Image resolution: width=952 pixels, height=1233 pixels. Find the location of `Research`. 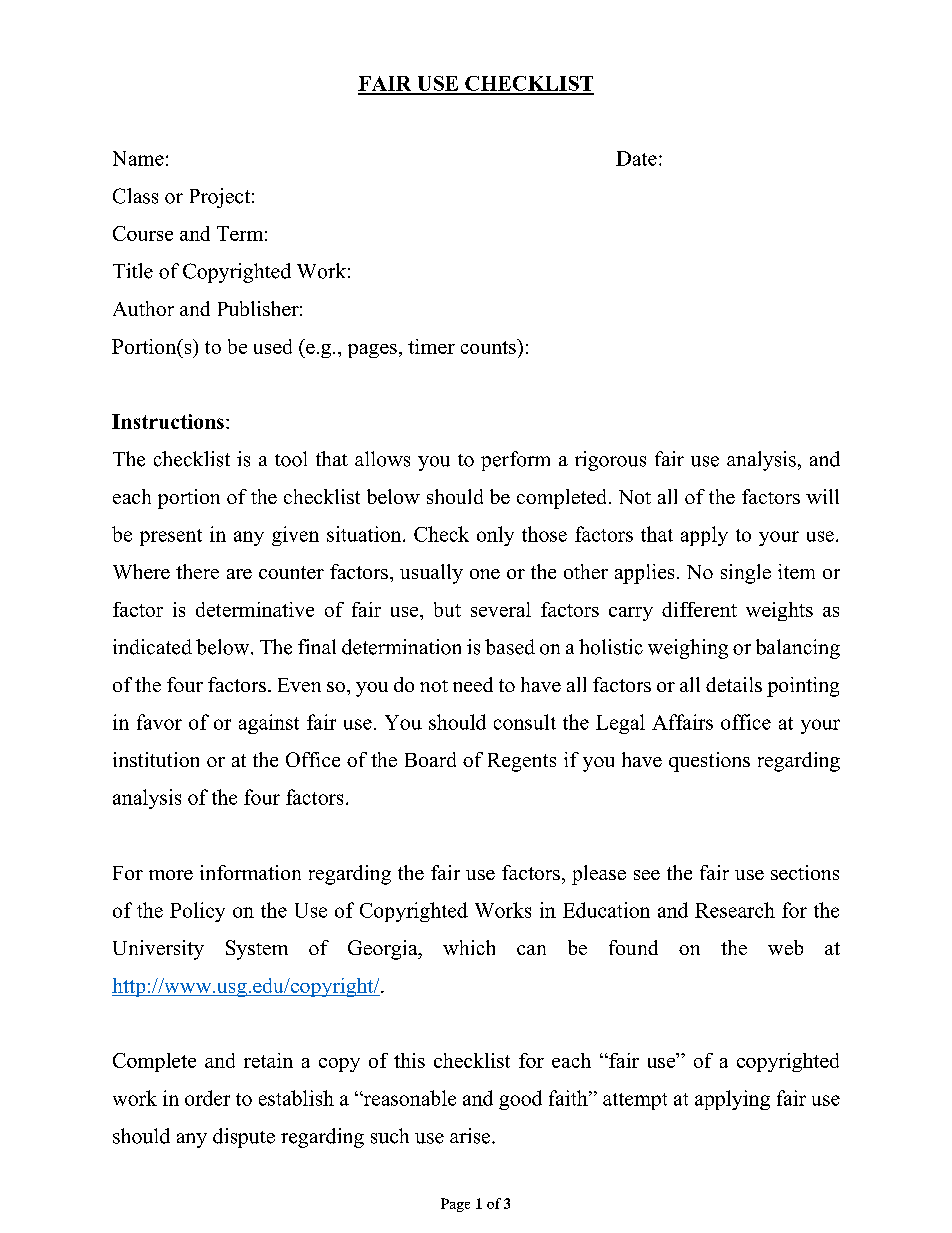

Research is located at coordinates (735, 910).
